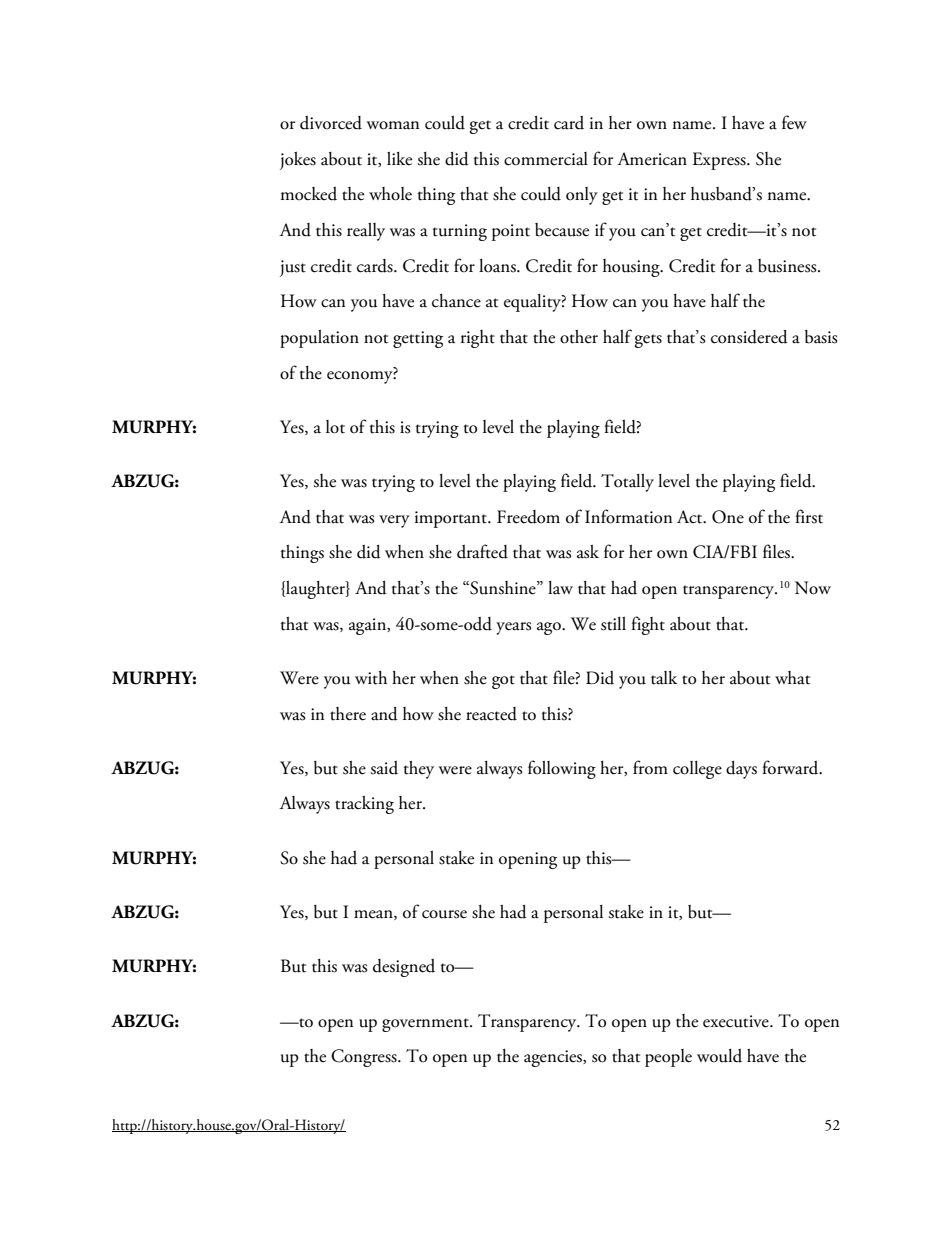  Describe the element at coordinates (365, 1058) in the screenshot. I see `Congress` at that location.
